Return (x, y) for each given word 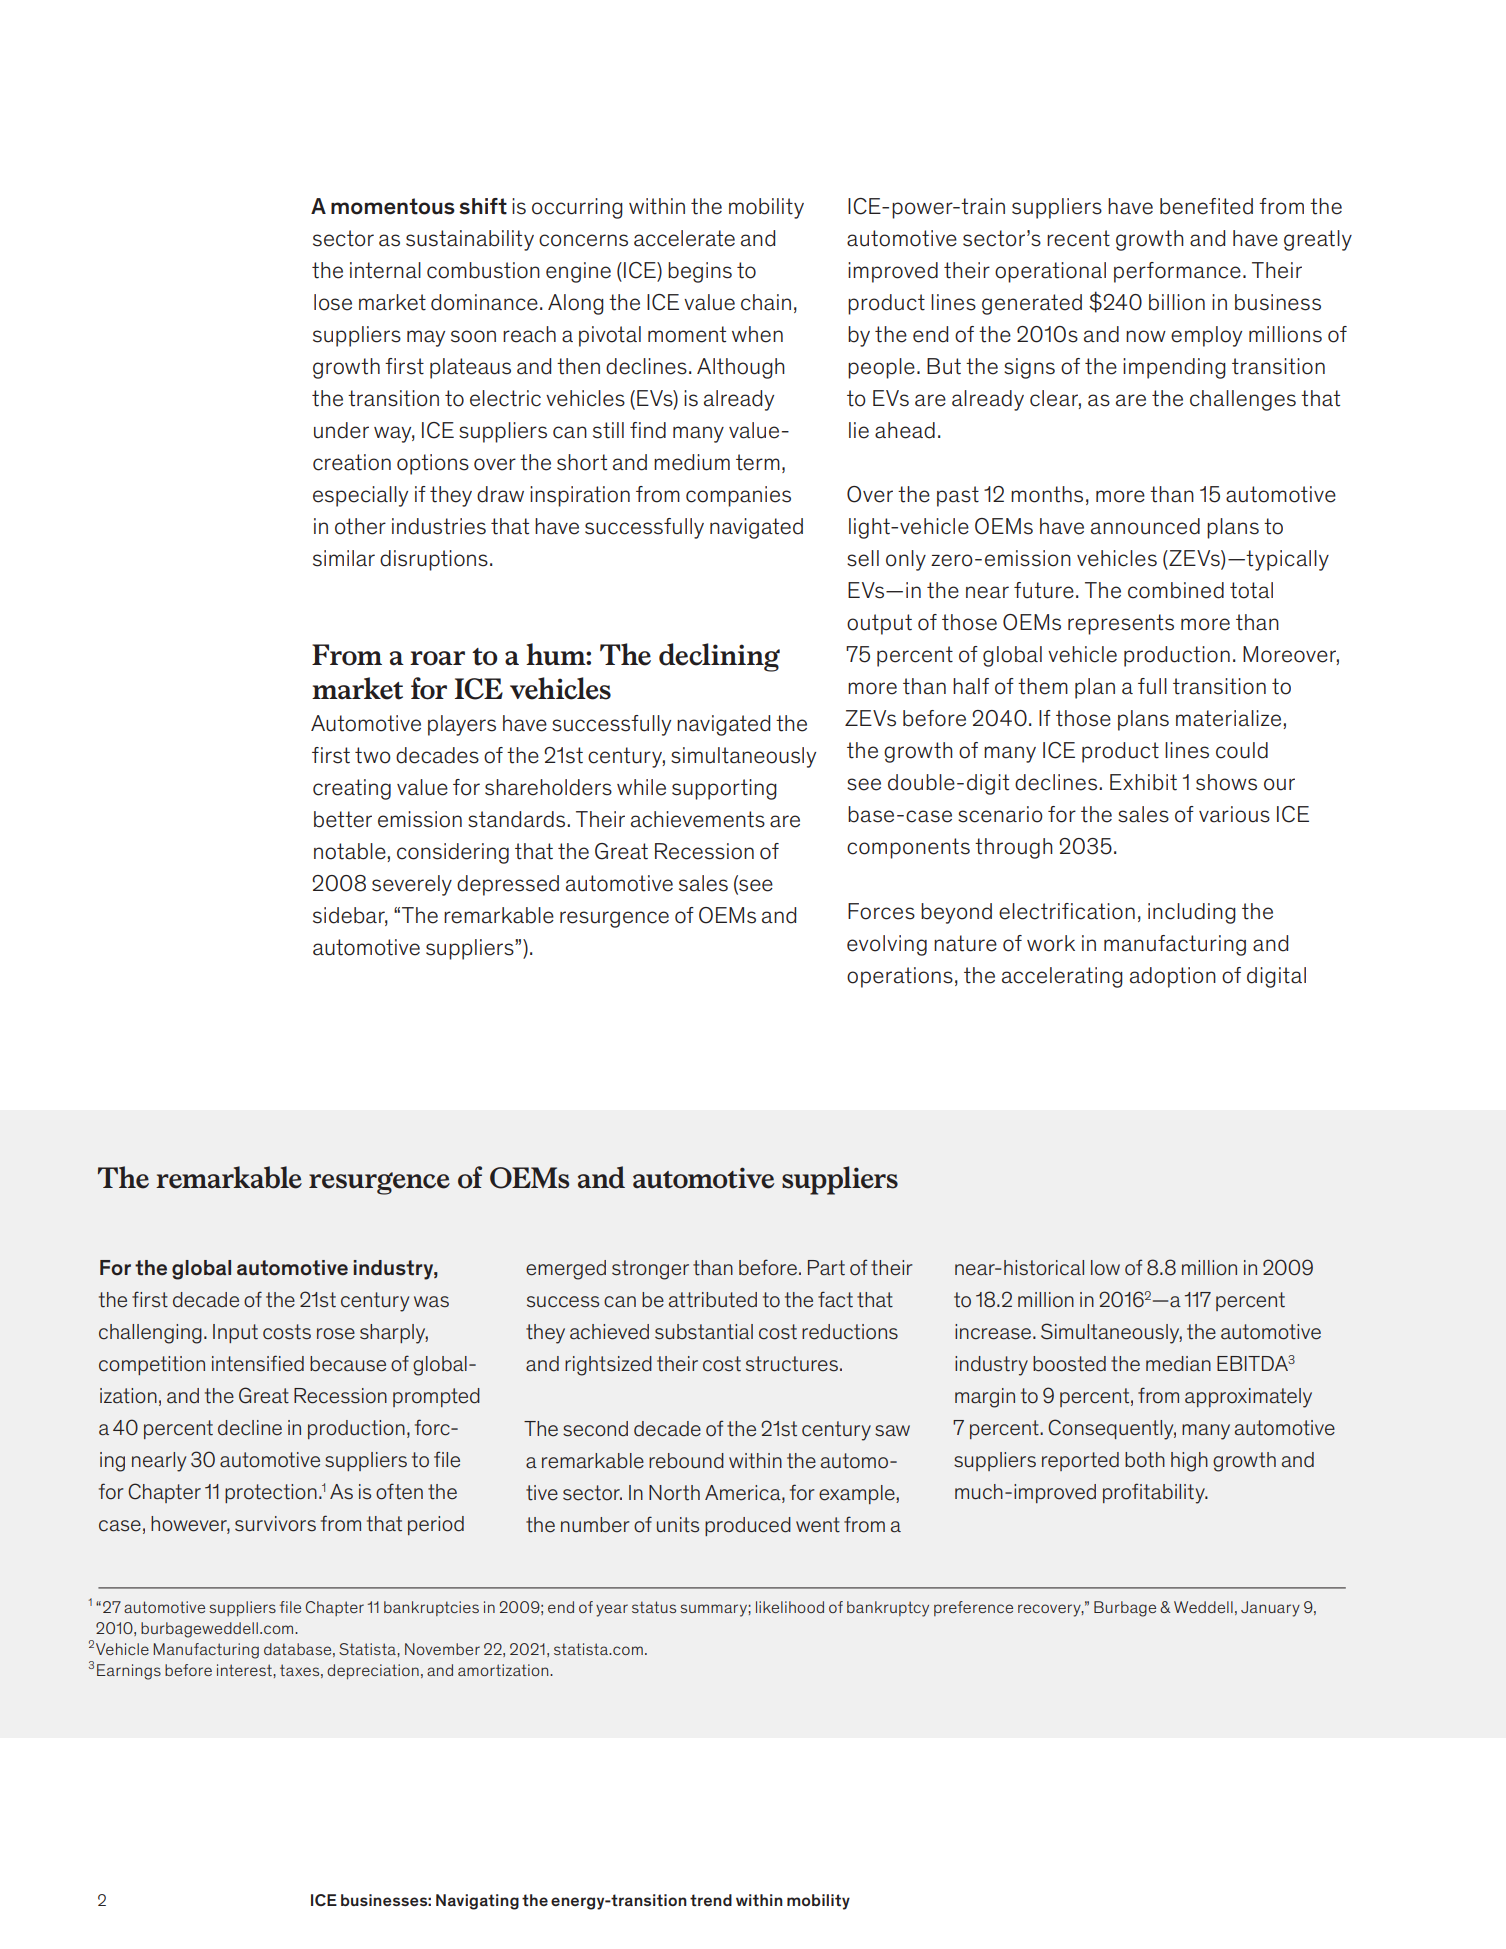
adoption (1173, 977)
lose (333, 302)
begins (700, 272)
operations (900, 977)
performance (1177, 272)
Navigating (477, 1902)
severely (412, 885)
